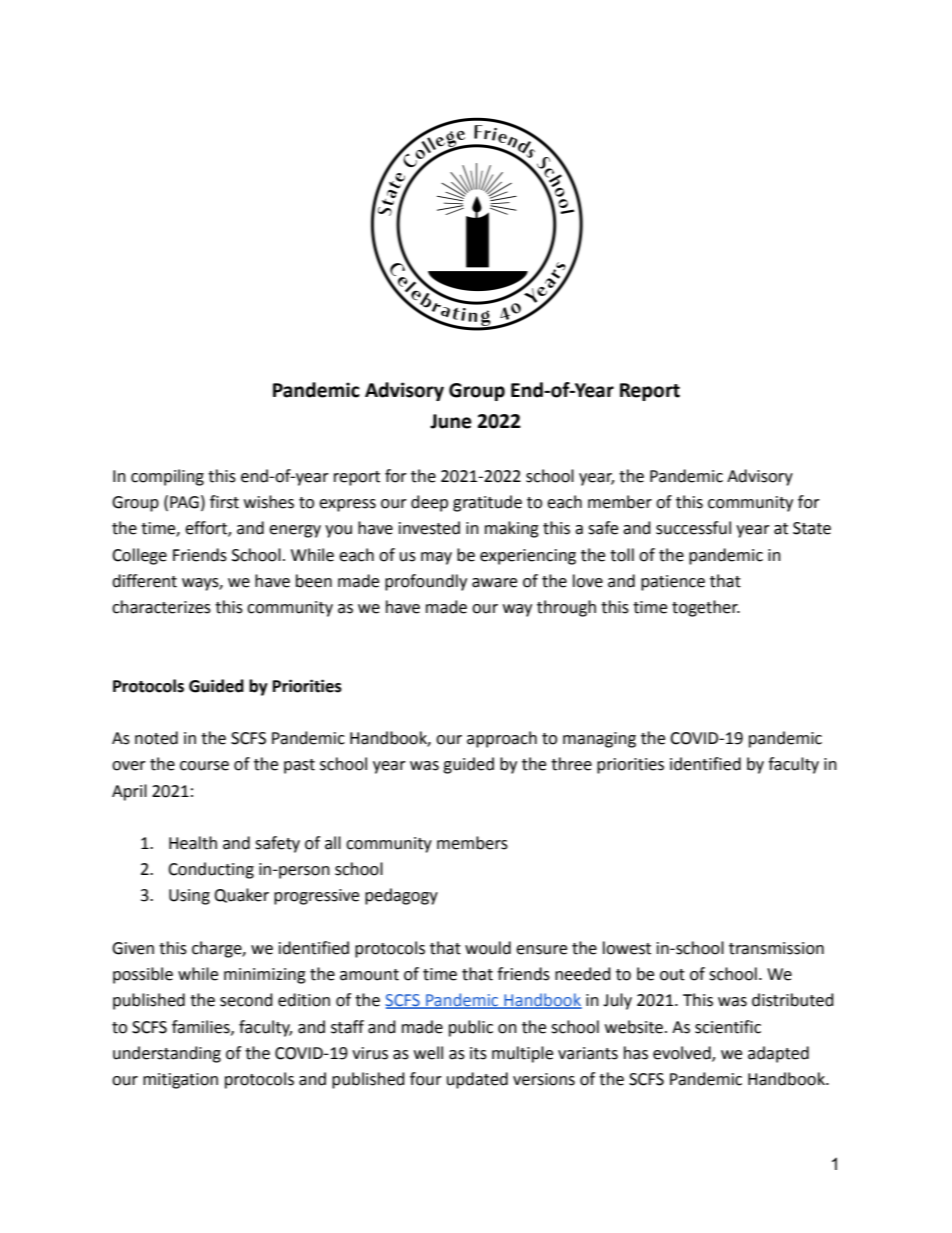 The width and height of the screenshot is (952, 1233). What do you see at coordinates (401, 896) in the screenshot?
I see `pedagogy` at bounding box center [401, 896].
